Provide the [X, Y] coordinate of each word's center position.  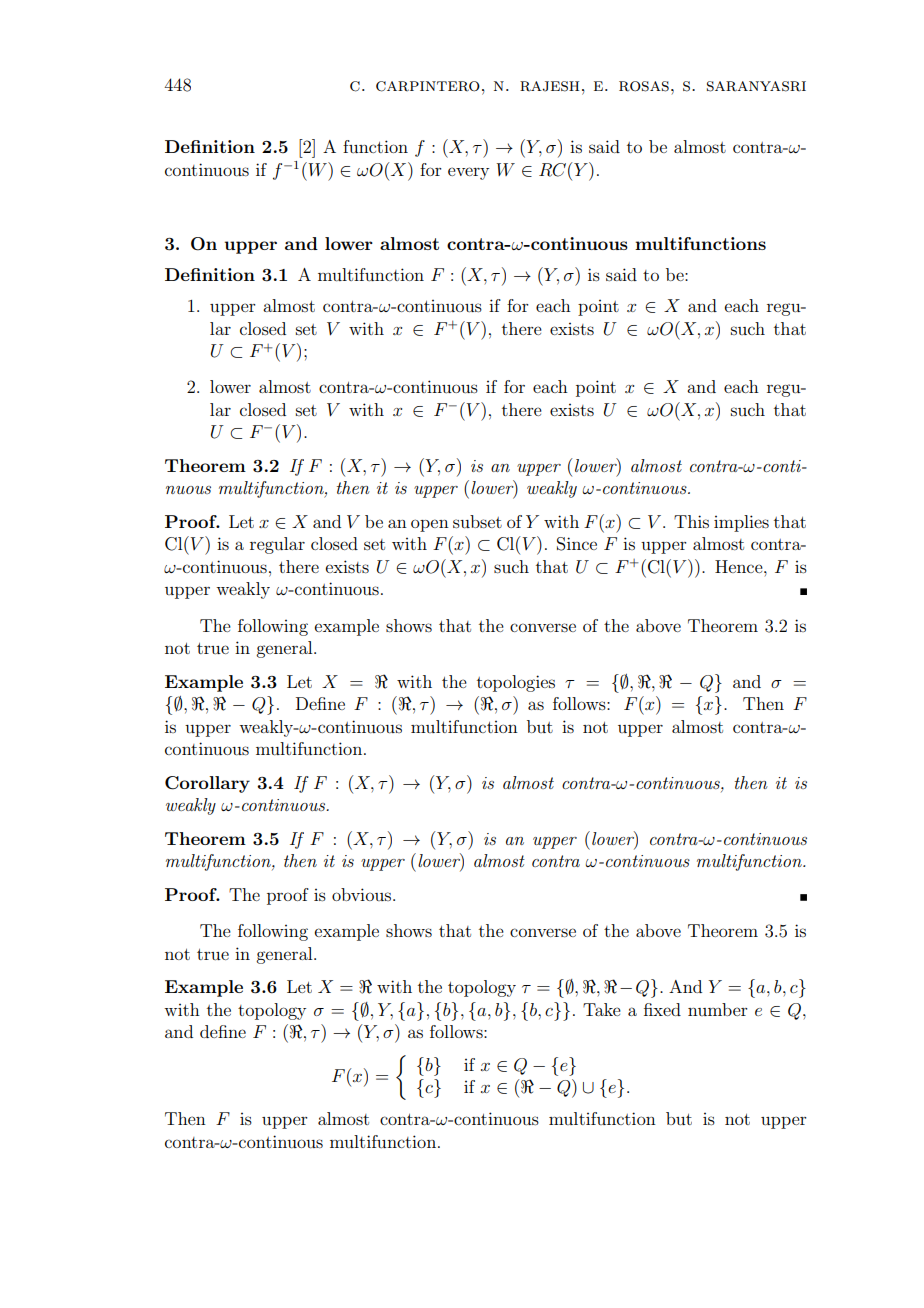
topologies [516, 683]
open [430, 525]
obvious [363, 894]
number [718, 1009]
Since [577, 544]
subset [477, 521]
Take [602, 1009]
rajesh [549, 86]
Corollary [207, 784]
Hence [740, 566]
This [691, 521]
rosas [644, 86]
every [468, 173]
